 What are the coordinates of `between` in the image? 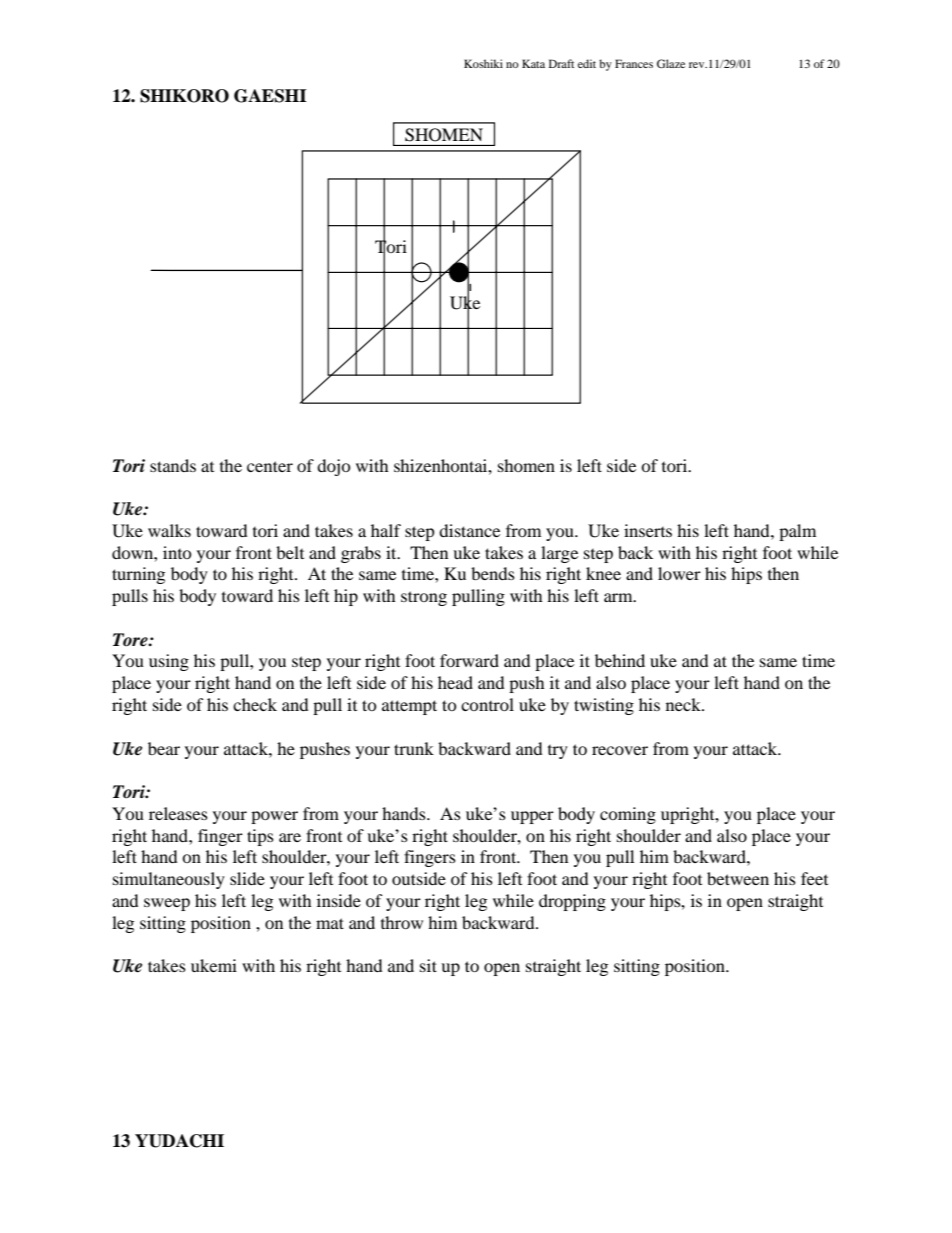 It's located at (738, 878).
